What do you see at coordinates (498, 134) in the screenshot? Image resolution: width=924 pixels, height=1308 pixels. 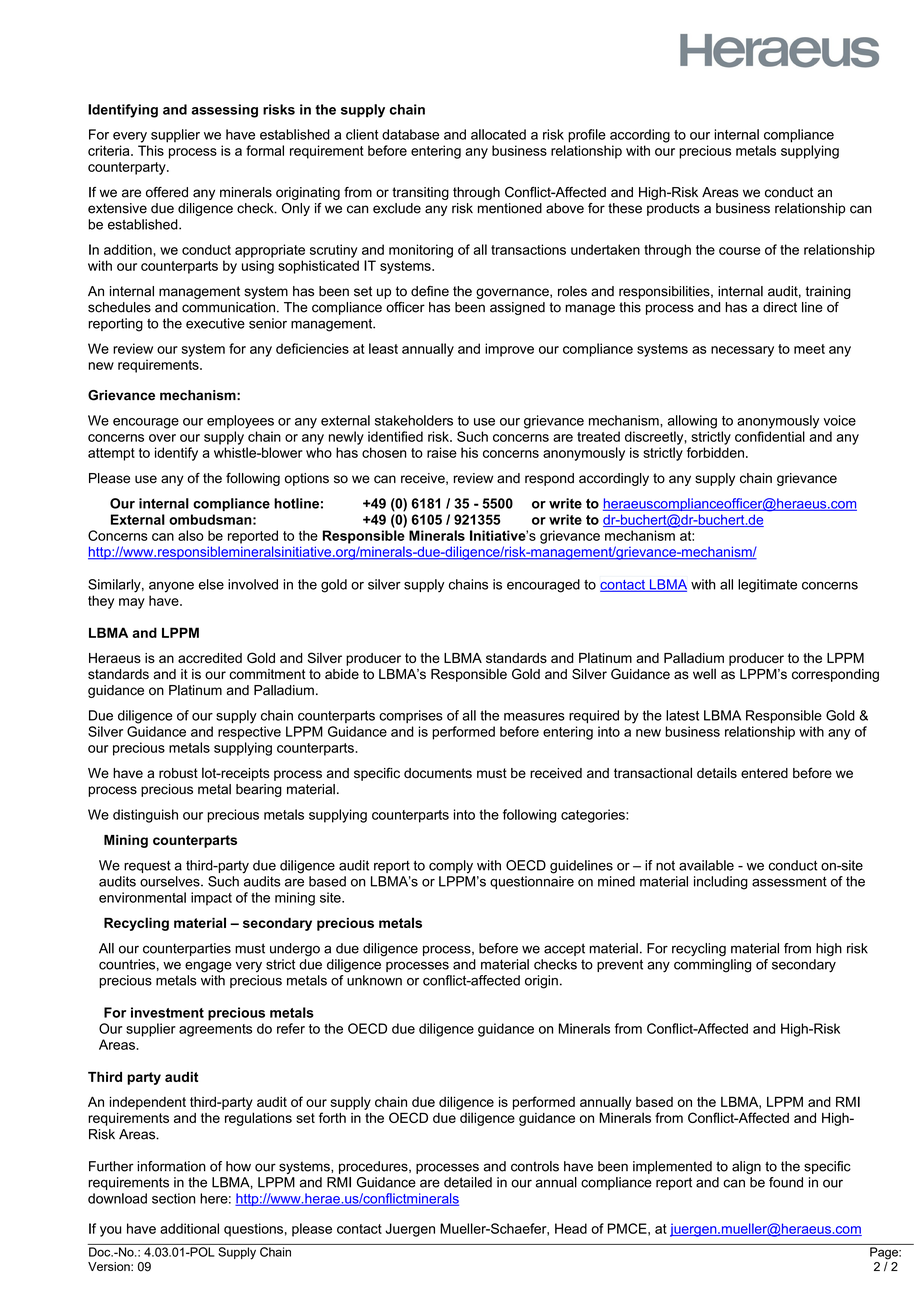 I see `allocated` at bounding box center [498, 134].
